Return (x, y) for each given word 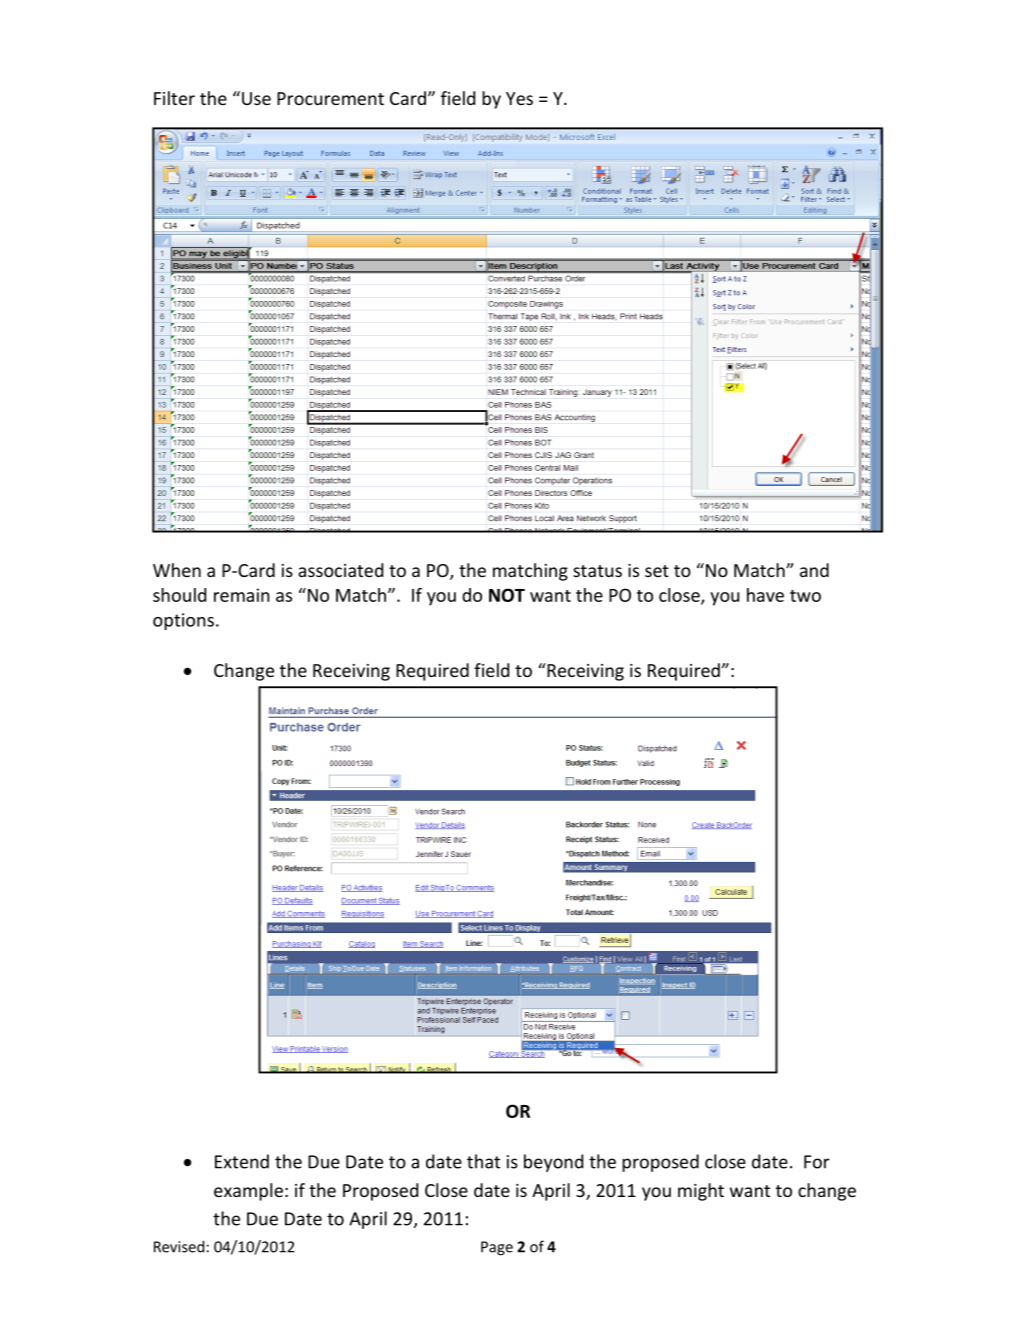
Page (497, 1248)
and (814, 570)
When (177, 570)
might (701, 1192)
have (765, 595)
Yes (519, 98)
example (248, 1192)
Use (256, 98)
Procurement (330, 98)
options (183, 621)
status (597, 571)
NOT (507, 595)
